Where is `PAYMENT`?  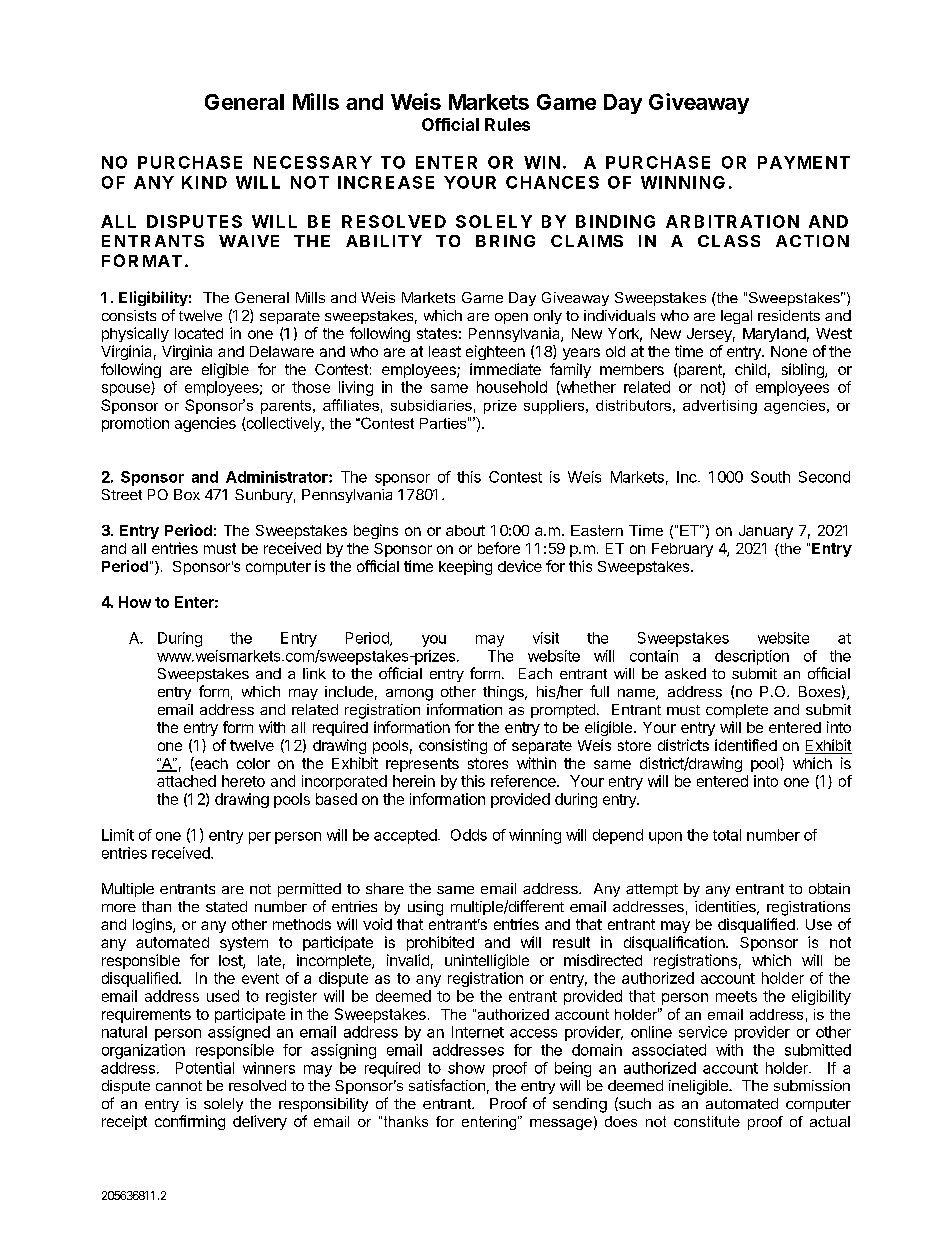
PAYMENT is located at coordinates (804, 162).
